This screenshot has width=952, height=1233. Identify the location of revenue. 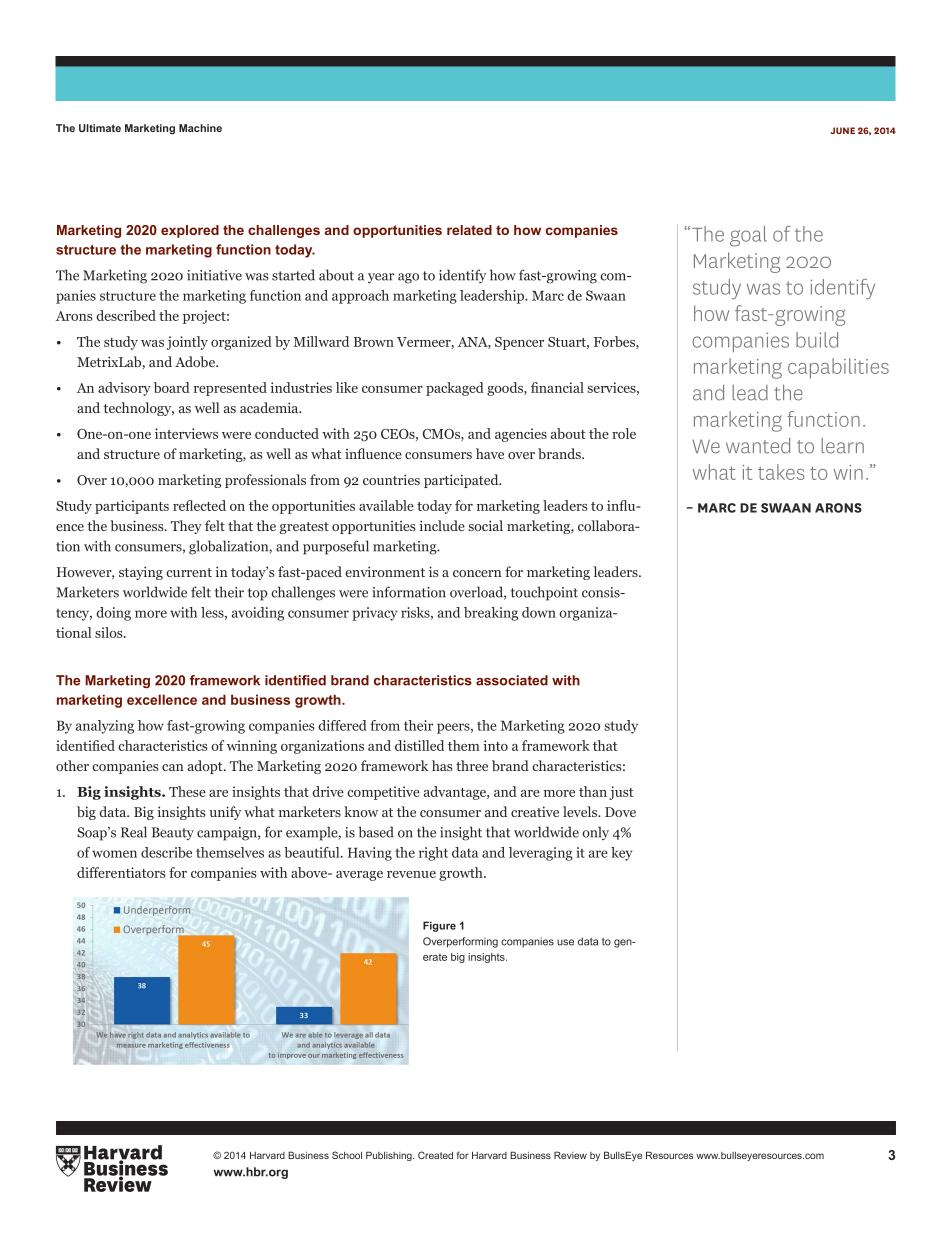
(411, 874).
